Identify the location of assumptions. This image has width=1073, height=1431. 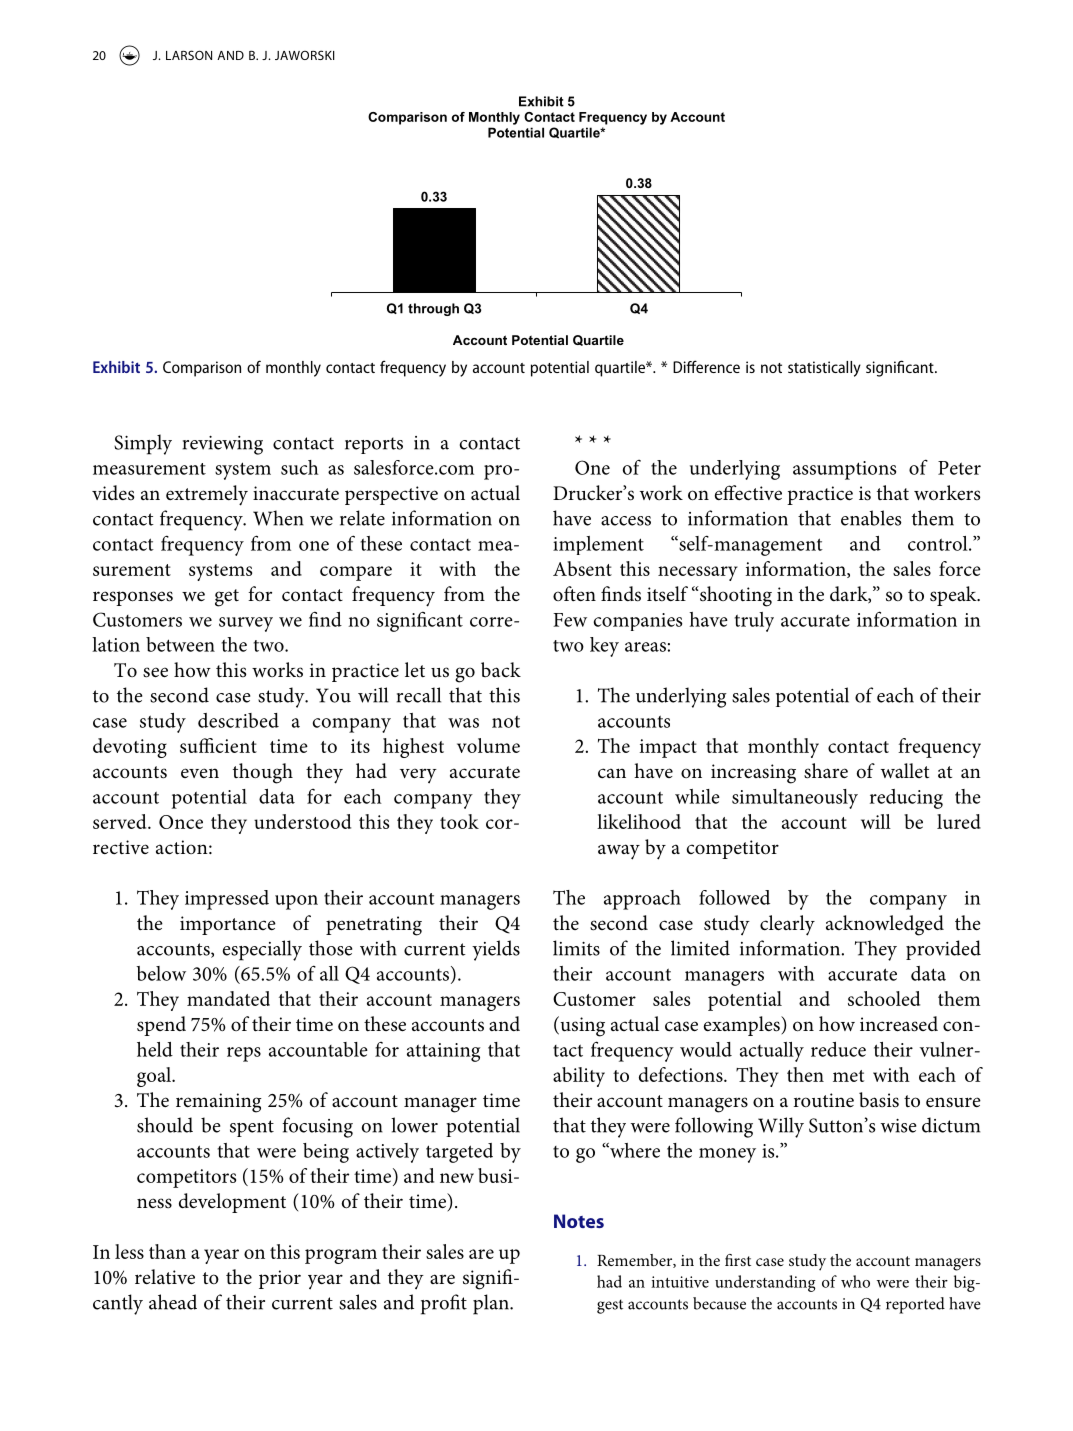
(844, 470).
